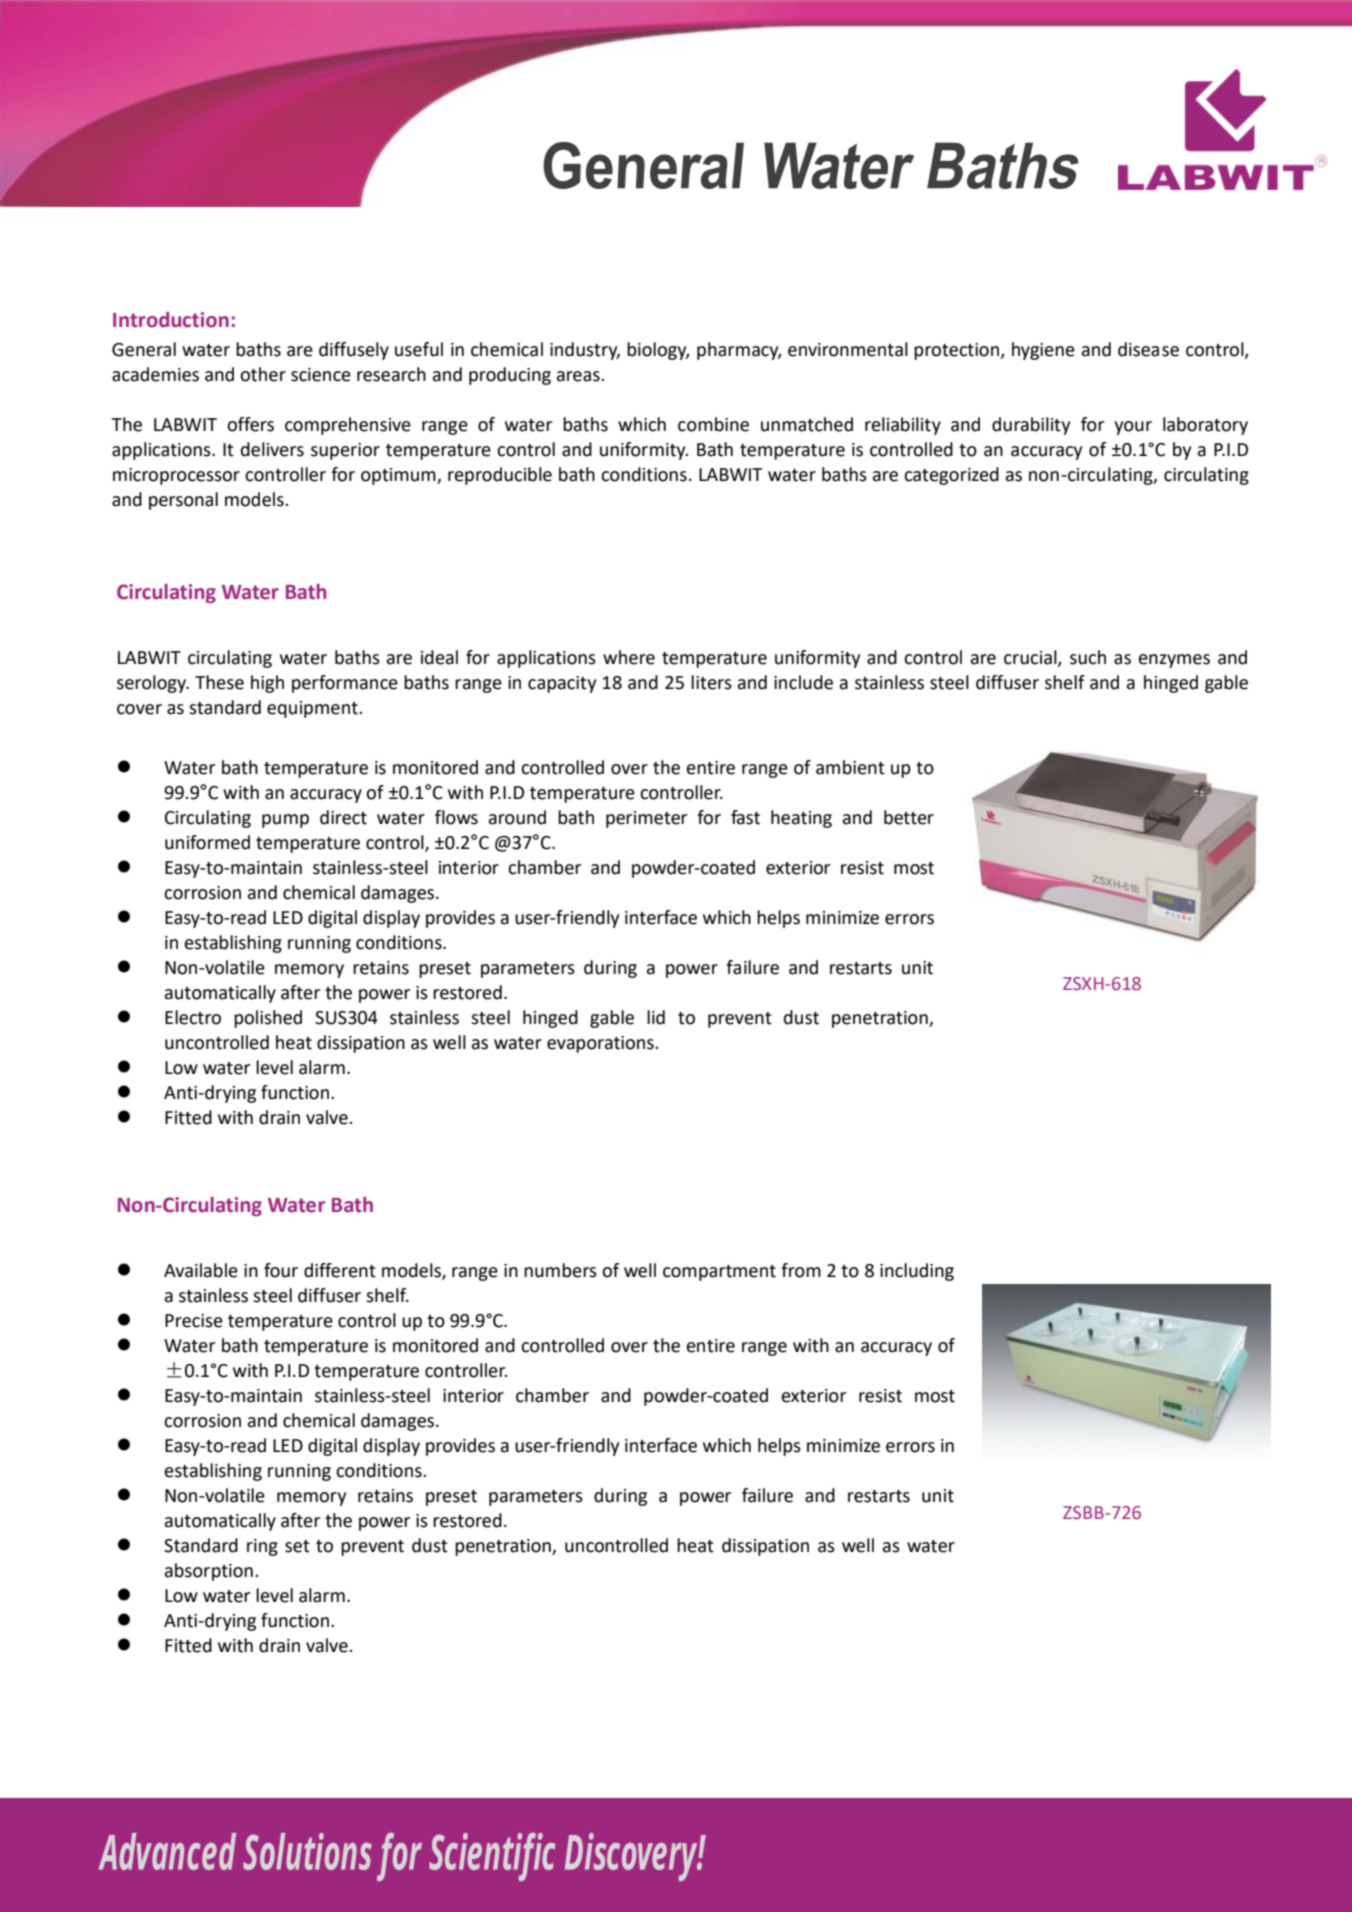 This screenshot has width=1352, height=1912. What do you see at coordinates (209, 1572) in the screenshot?
I see `absorption` at bounding box center [209, 1572].
